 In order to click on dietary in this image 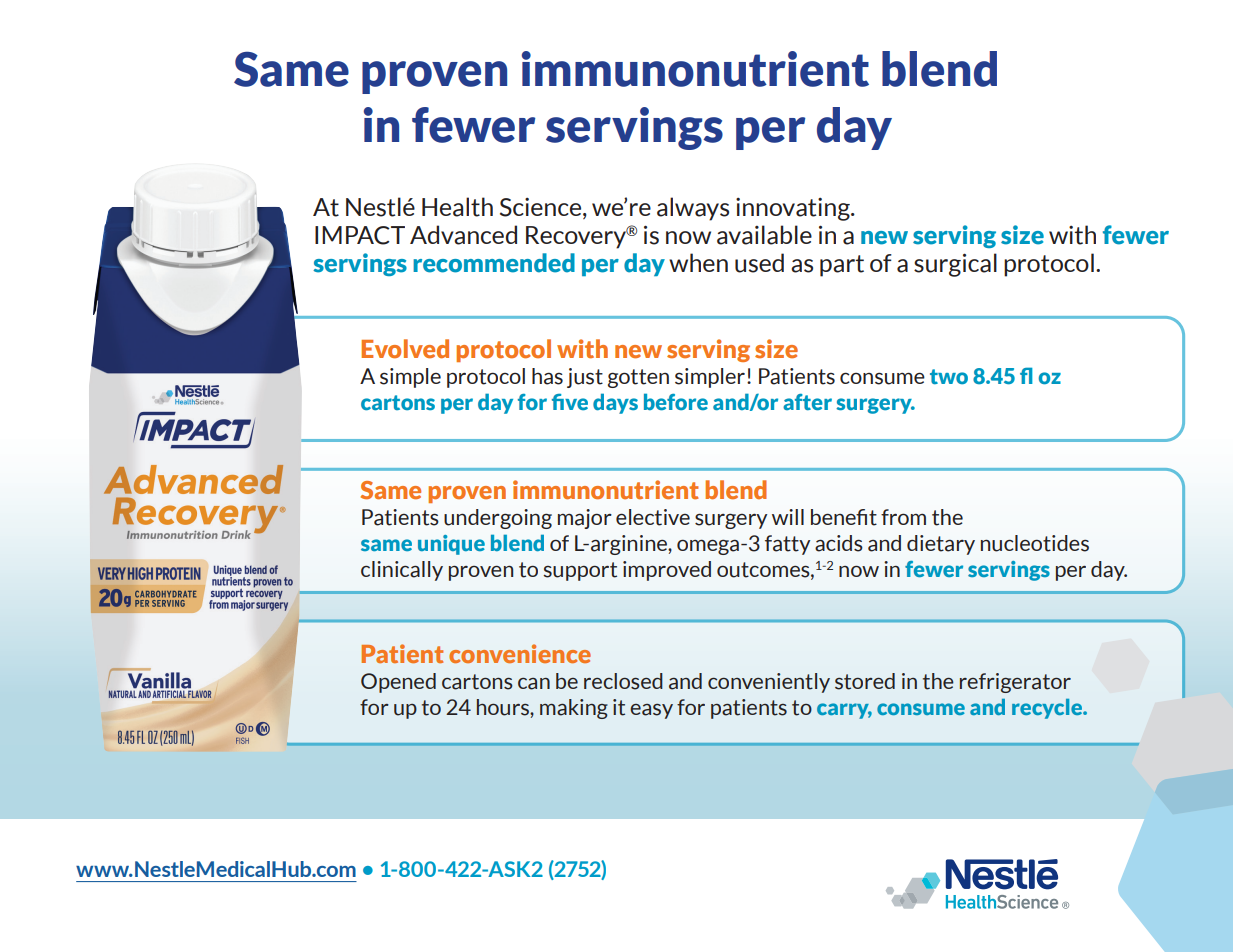, I will do `click(941, 545)`.
